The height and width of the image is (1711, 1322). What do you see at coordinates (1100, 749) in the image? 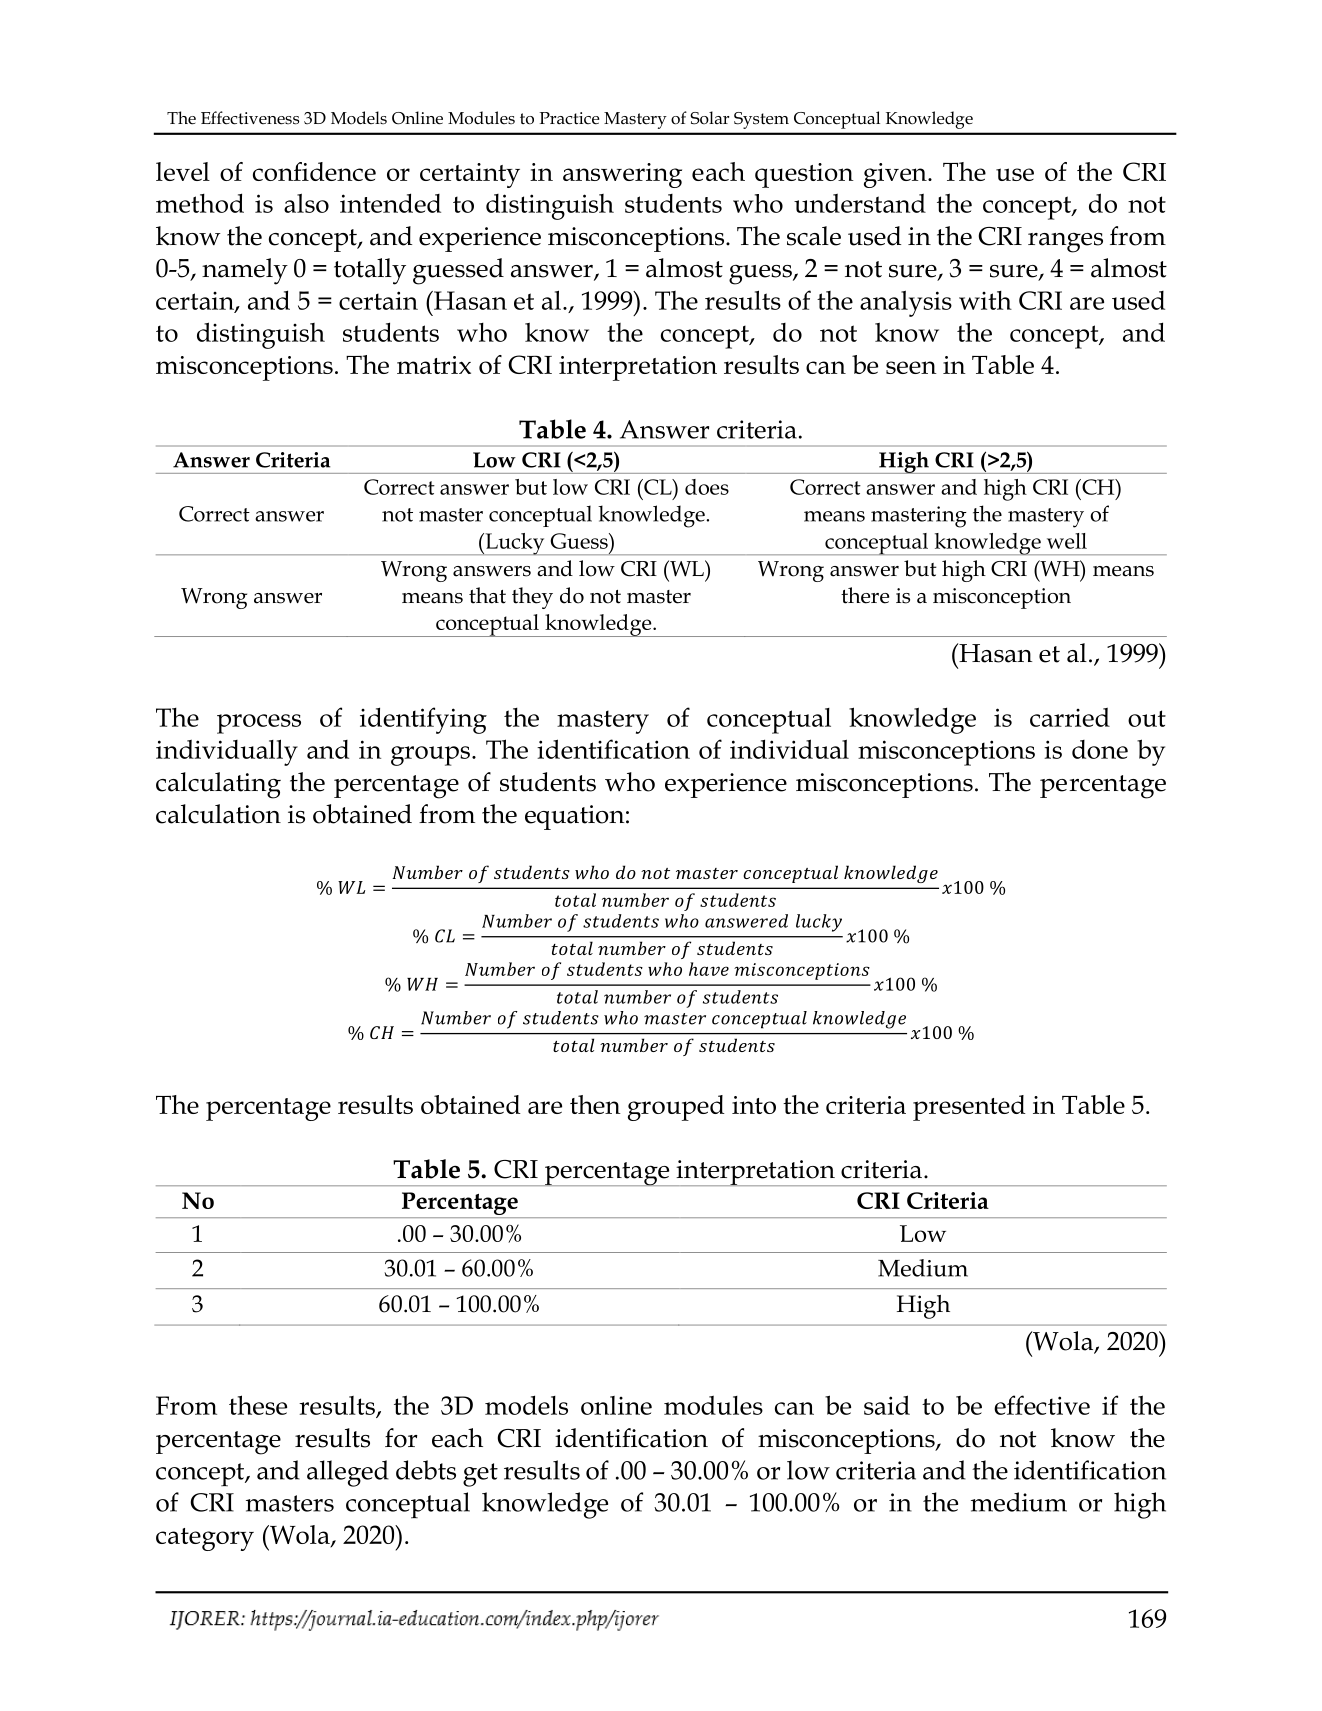
I see `done` at bounding box center [1100, 749].
